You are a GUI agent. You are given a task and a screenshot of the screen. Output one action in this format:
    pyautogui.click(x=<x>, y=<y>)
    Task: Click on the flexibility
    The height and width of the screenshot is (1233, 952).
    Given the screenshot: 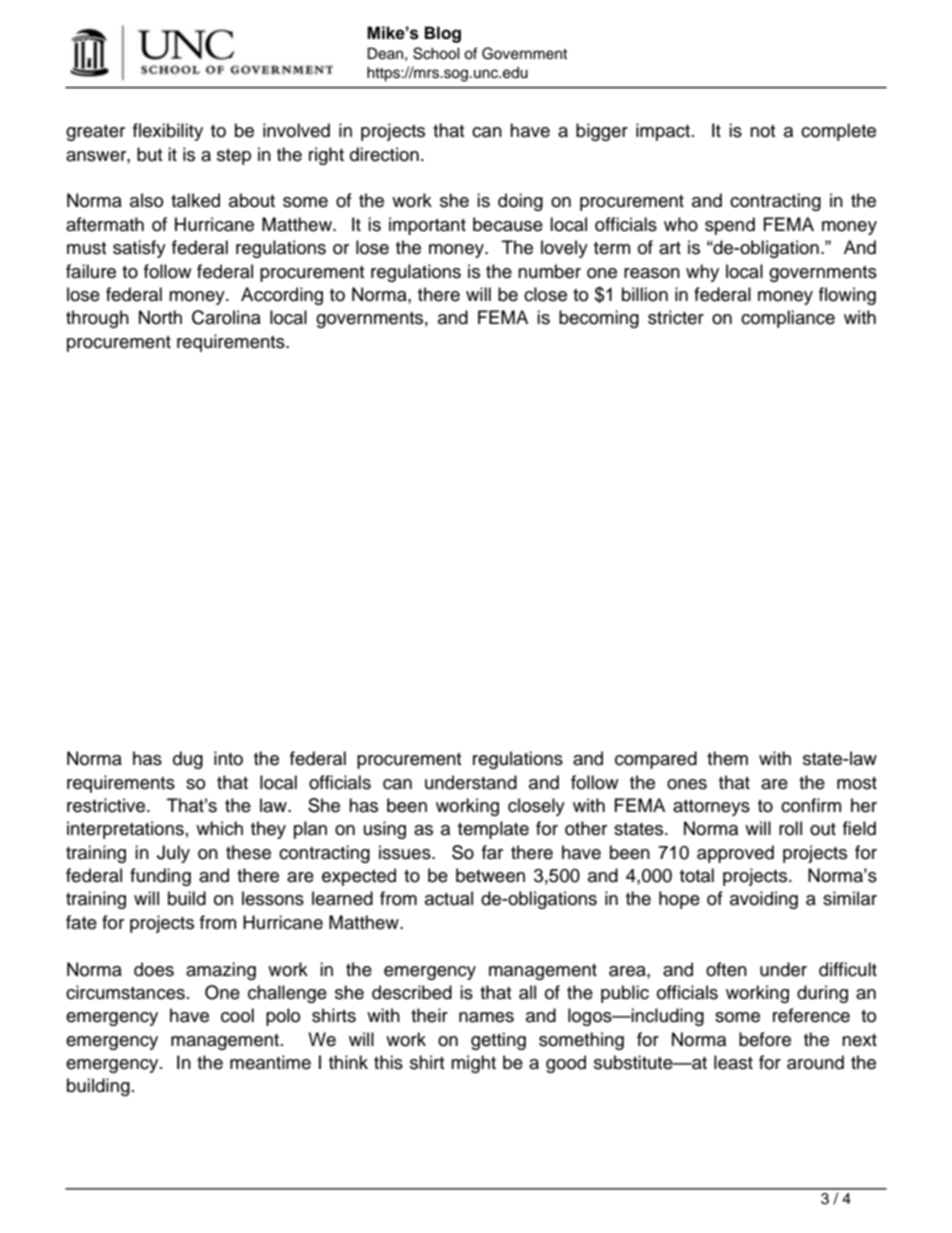 What is the action you would take?
    pyautogui.click(x=168, y=132)
